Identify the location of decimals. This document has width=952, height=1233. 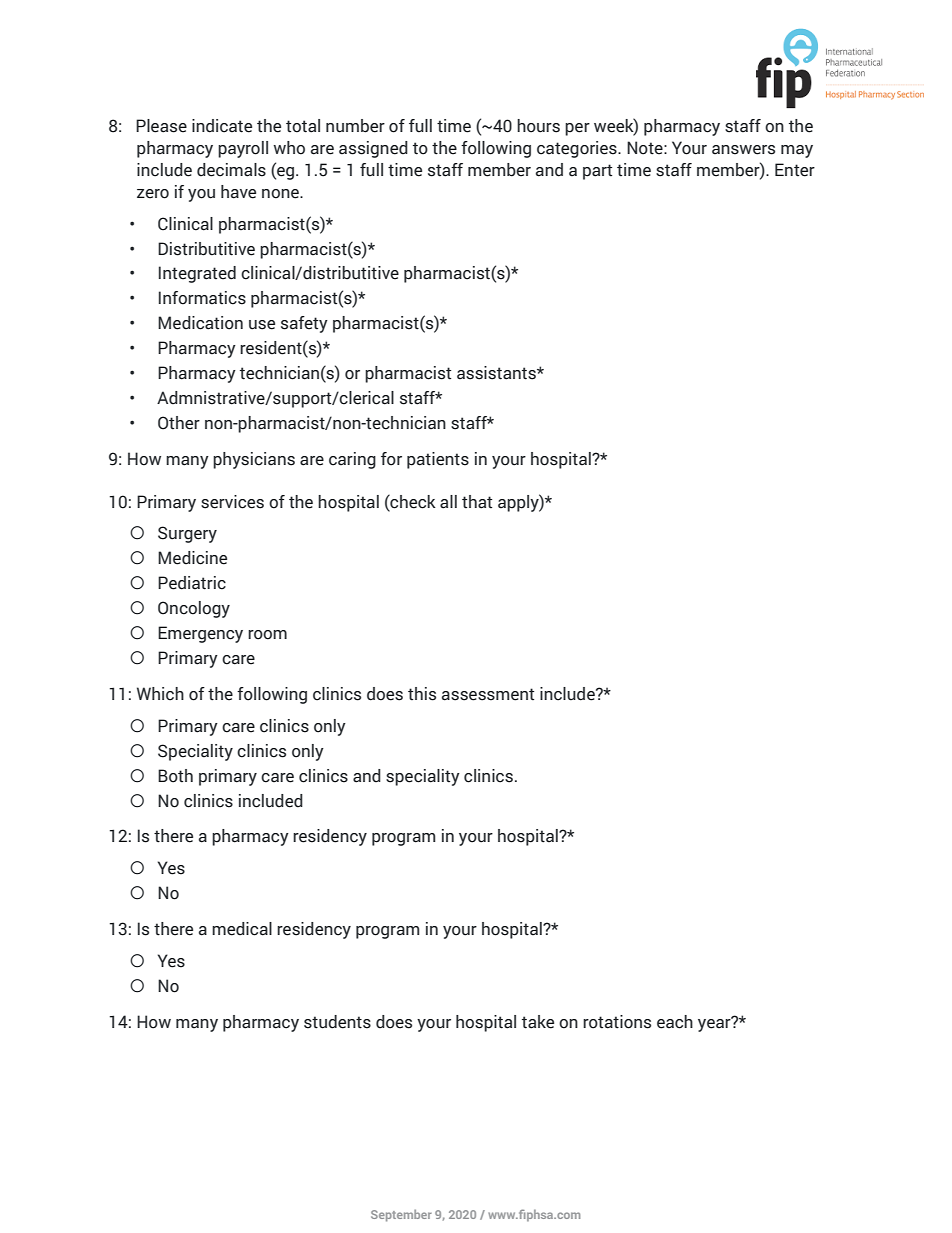
(231, 170).
